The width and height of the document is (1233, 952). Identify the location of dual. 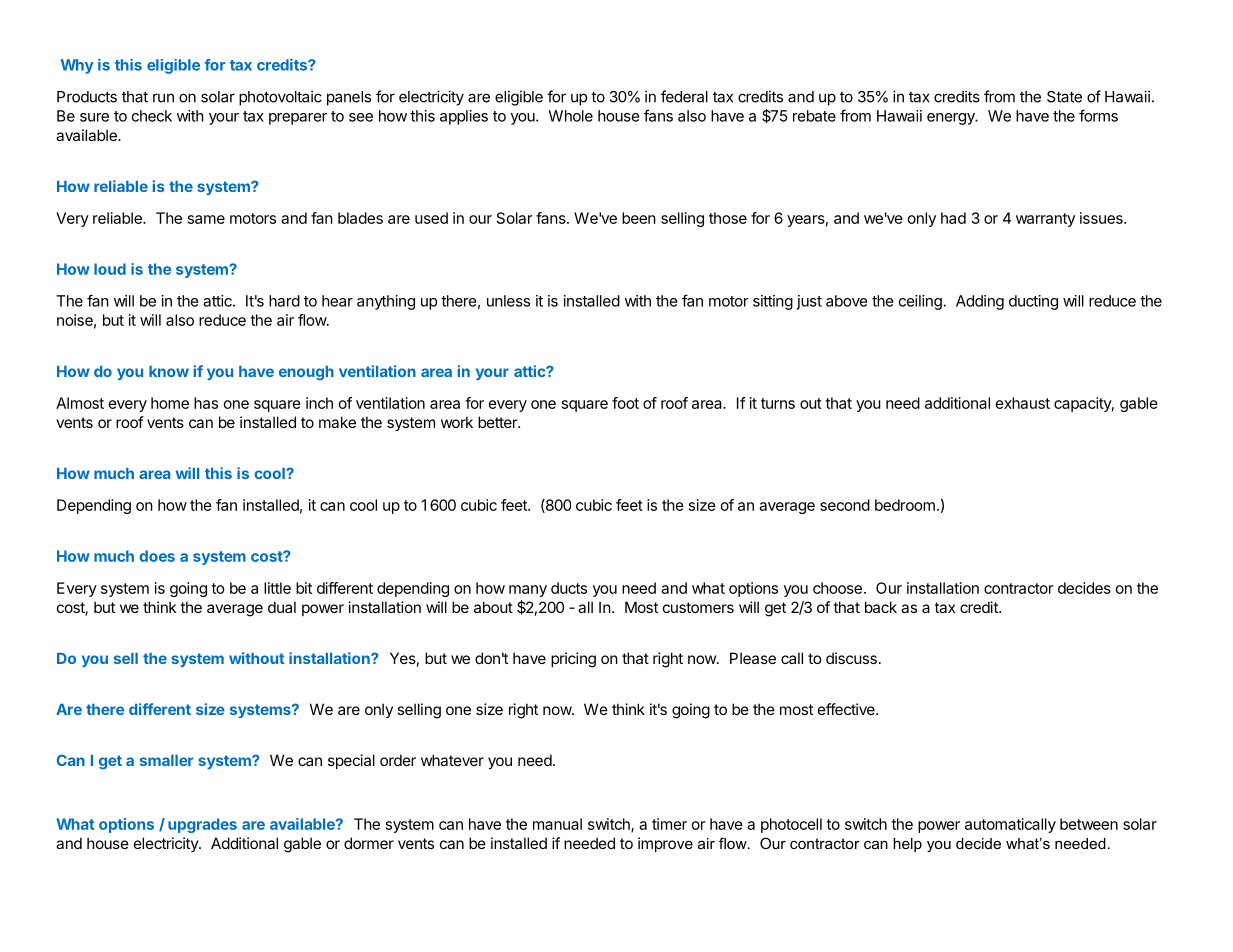
(282, 607).
